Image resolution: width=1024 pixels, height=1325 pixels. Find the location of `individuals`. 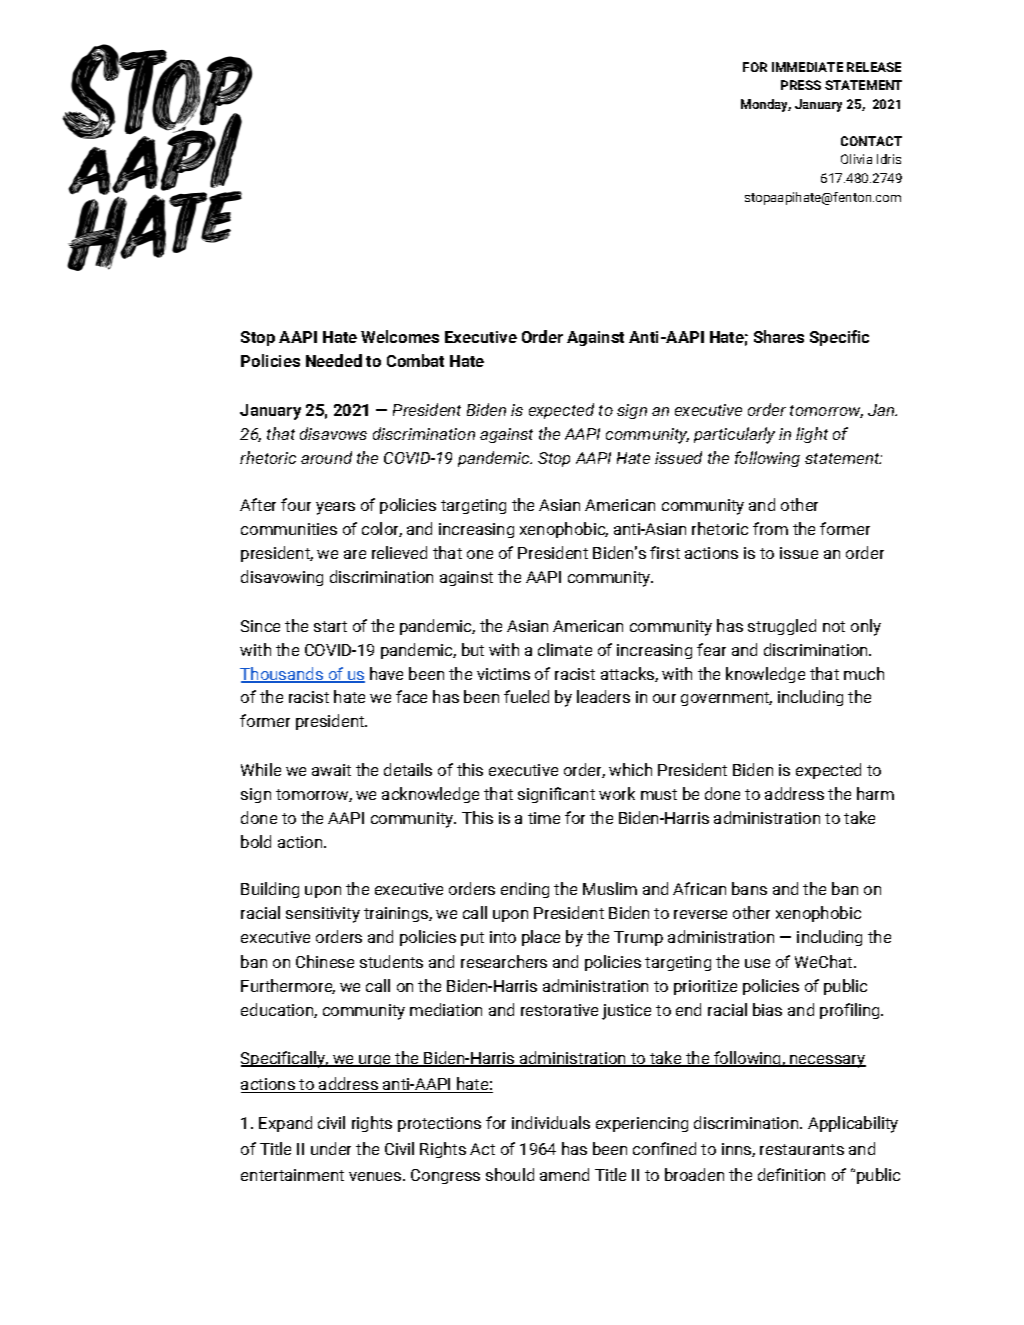

individuals is located at coordinates (551, 1122).
